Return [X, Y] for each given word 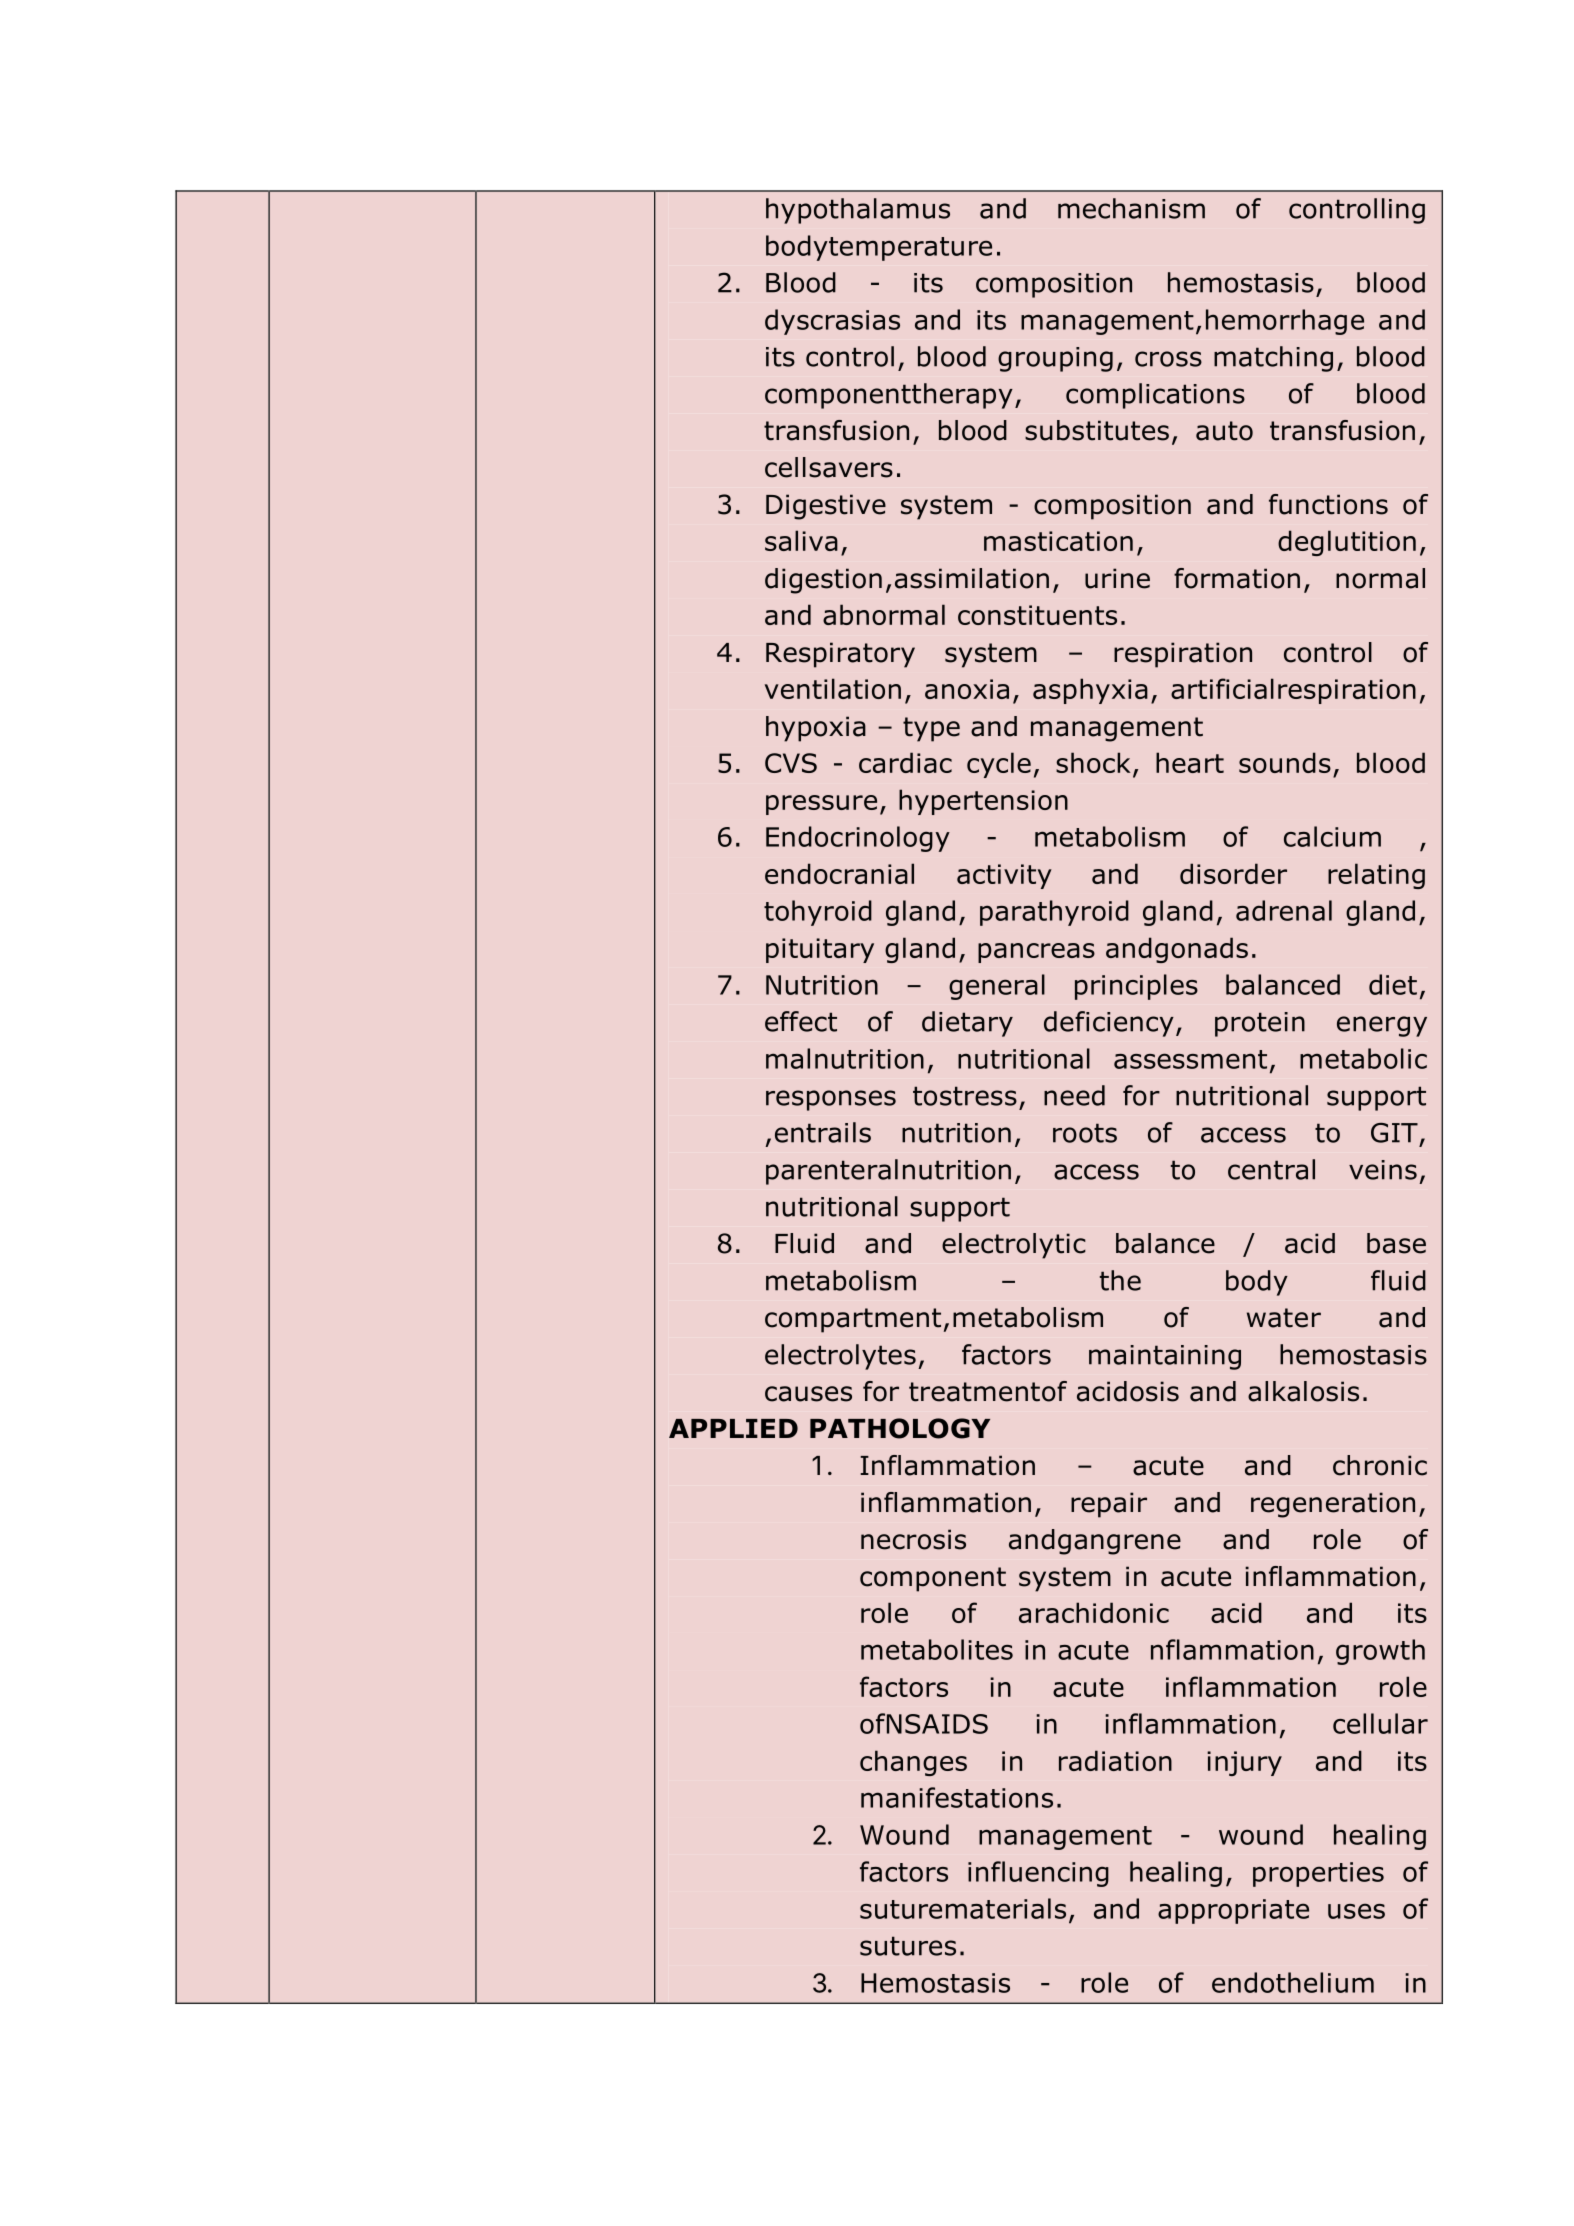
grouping [1055, 359]
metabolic [1363, 1058]
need [1074, 1095]
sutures [908, 1946]
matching [1273, 359]
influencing [1038, 1874]
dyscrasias [832, 322]
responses [831, 1100]
